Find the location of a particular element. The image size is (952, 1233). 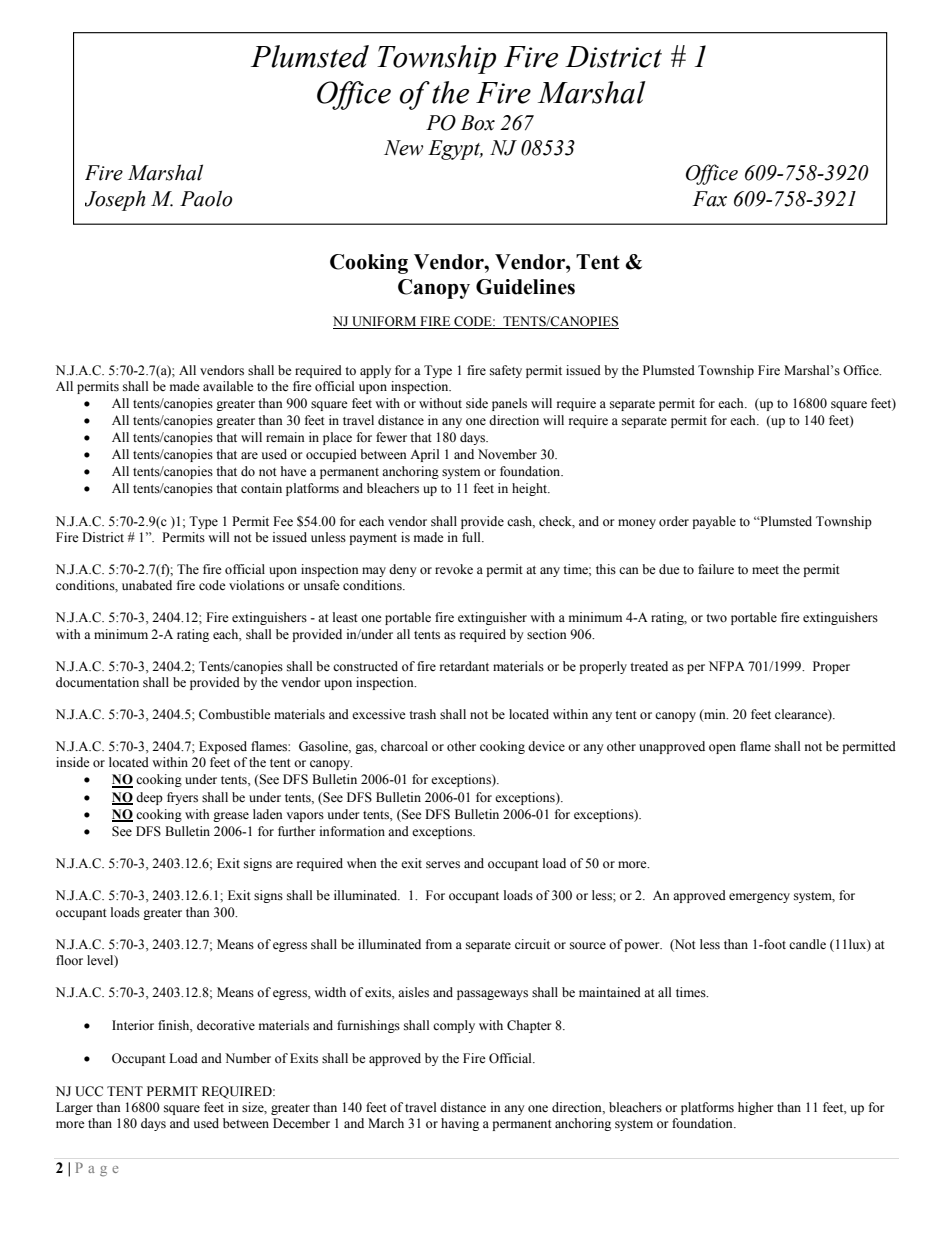

UCC is located at coordinates (89, 1091).
